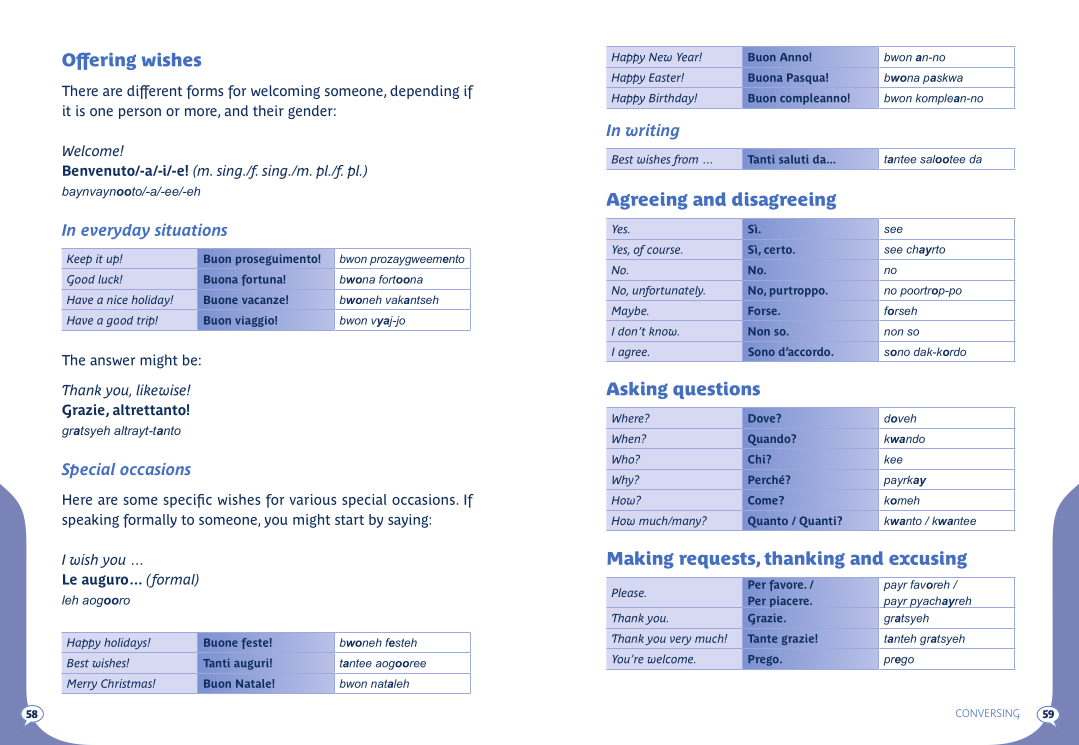  What do you see at coordinates (424, 92) in the screenshot?
I see `depending` at bounding box center [424, 92].
